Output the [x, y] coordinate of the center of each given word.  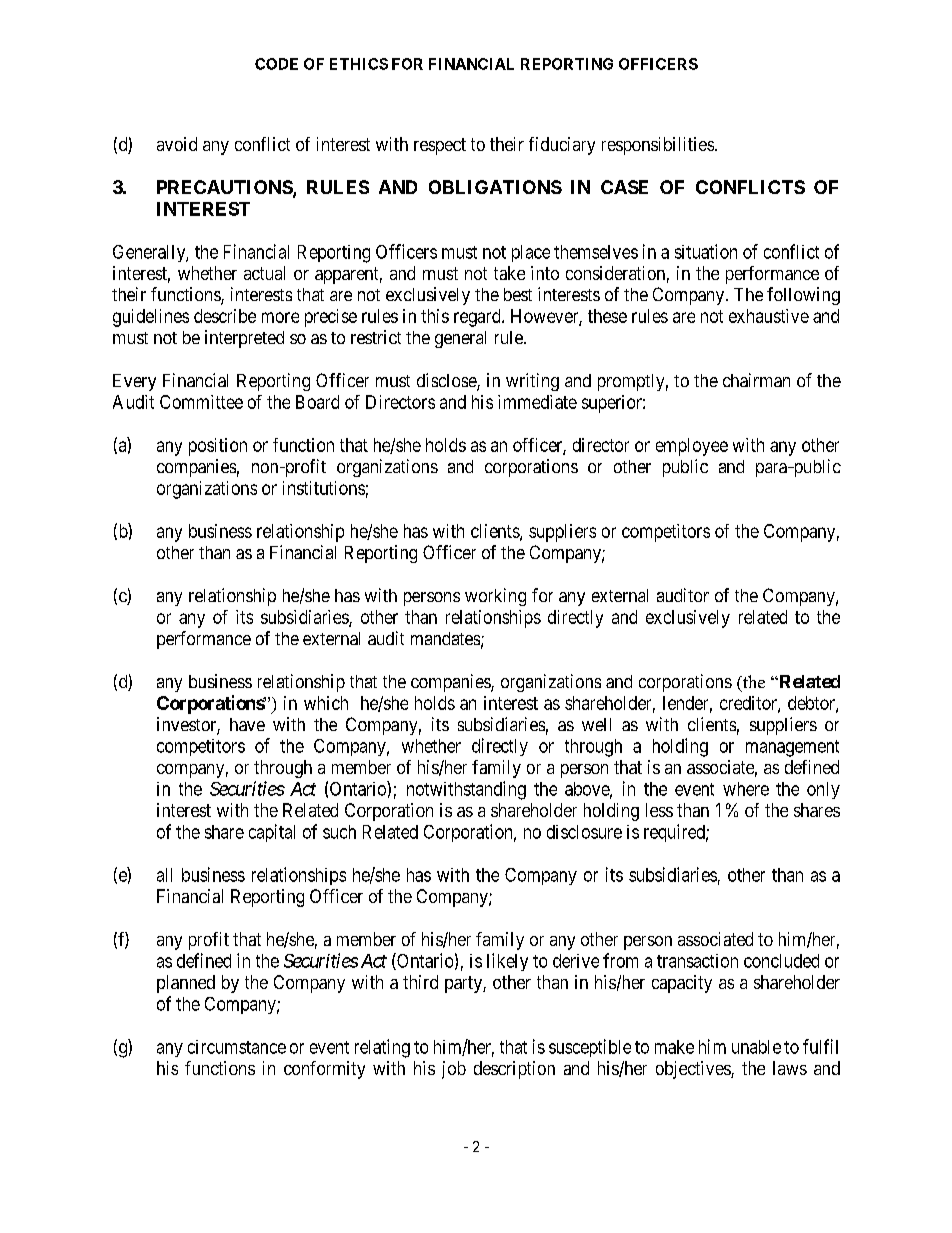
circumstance [237, 1047]
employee [692, 447]
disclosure [584, 832]
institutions [324, 488]
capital [272, 833]
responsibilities [658, 146]
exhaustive [769, 316]
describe [225, 316]
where [746, 789]
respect [440, 146]
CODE [276, 64]
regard [478, 318]
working [495, 597]
